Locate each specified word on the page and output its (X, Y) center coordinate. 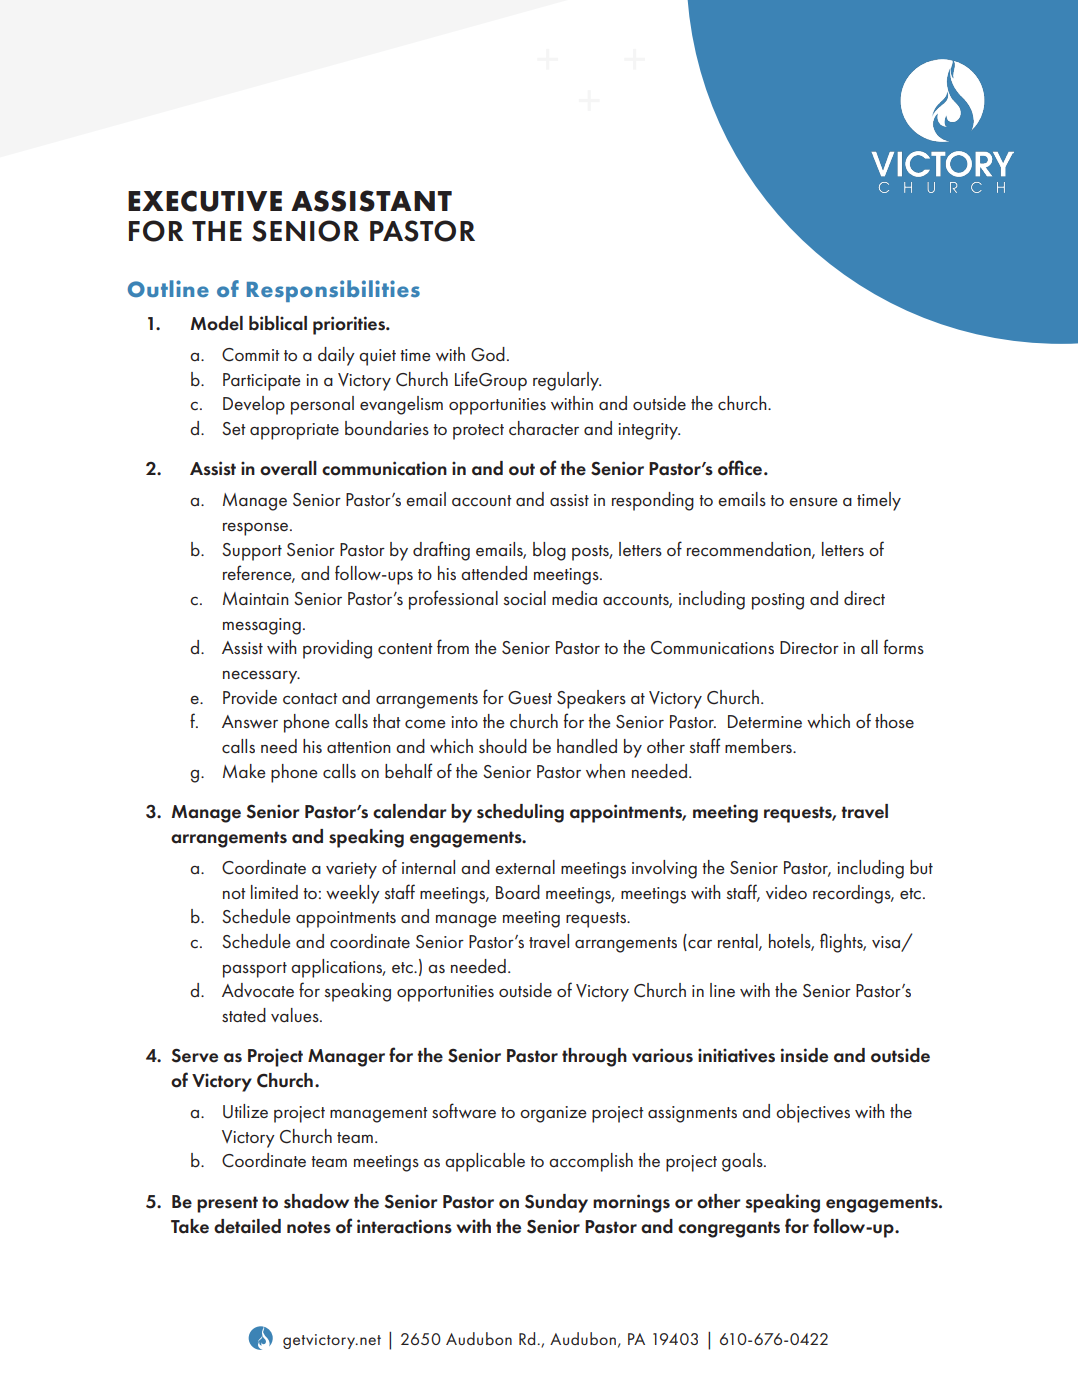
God (488, 354)
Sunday (556, 1203)
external (525, 867)
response (257, 529)
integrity (649, 431)
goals (743, 1162)
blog (549, 551)
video (786, 892)
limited (274, 892)
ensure (813, 501)
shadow (316, 1201)
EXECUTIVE (205, 201)
